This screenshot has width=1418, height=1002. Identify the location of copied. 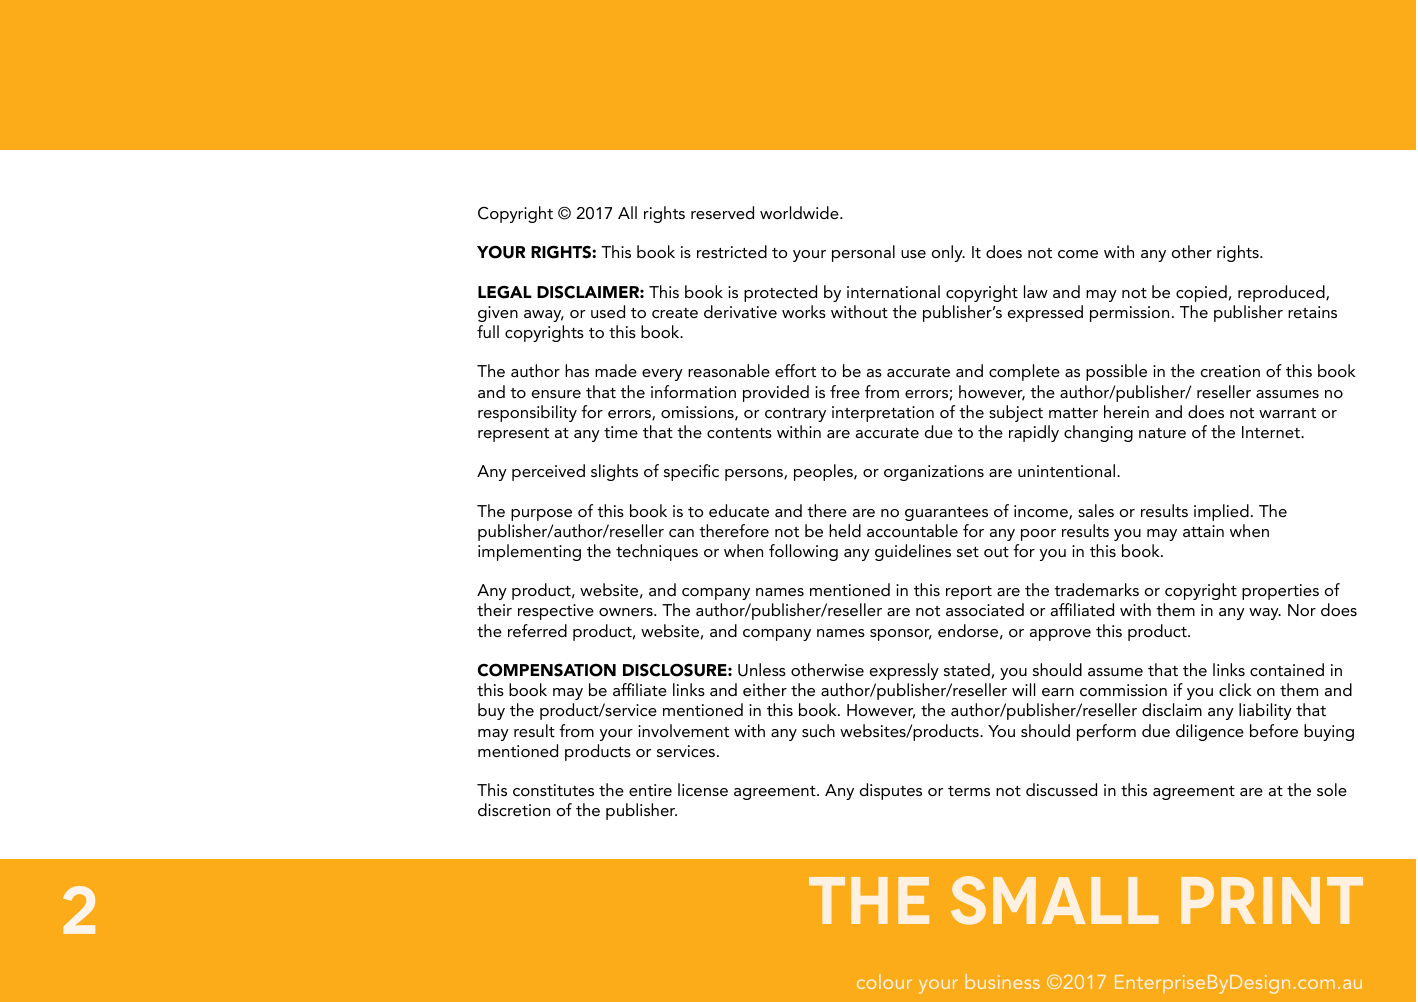
(1201, 293).
